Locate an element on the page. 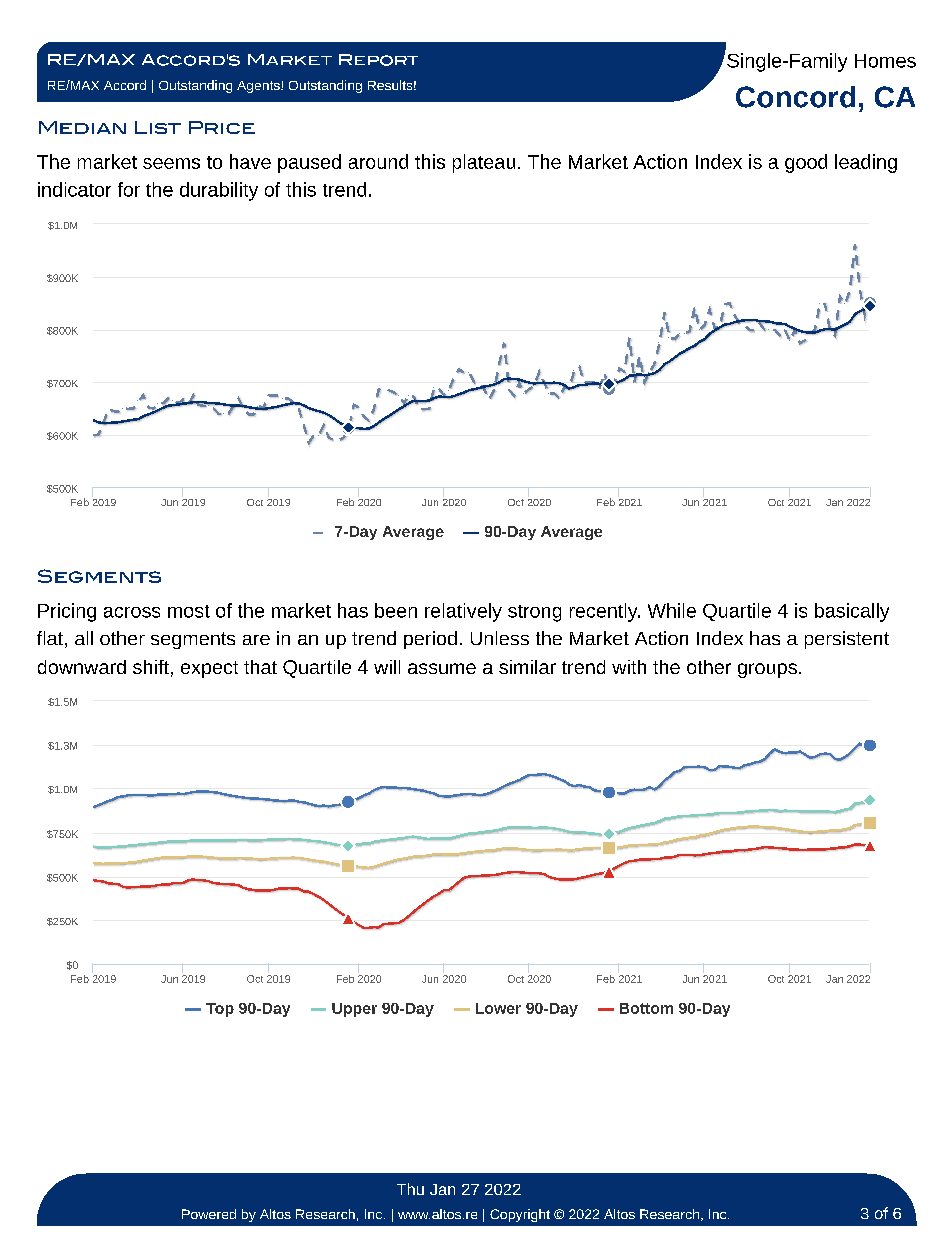 Image resolution: width=952 pixels, height=1233 pixels. relatively is located at coordinates (463, 612).
